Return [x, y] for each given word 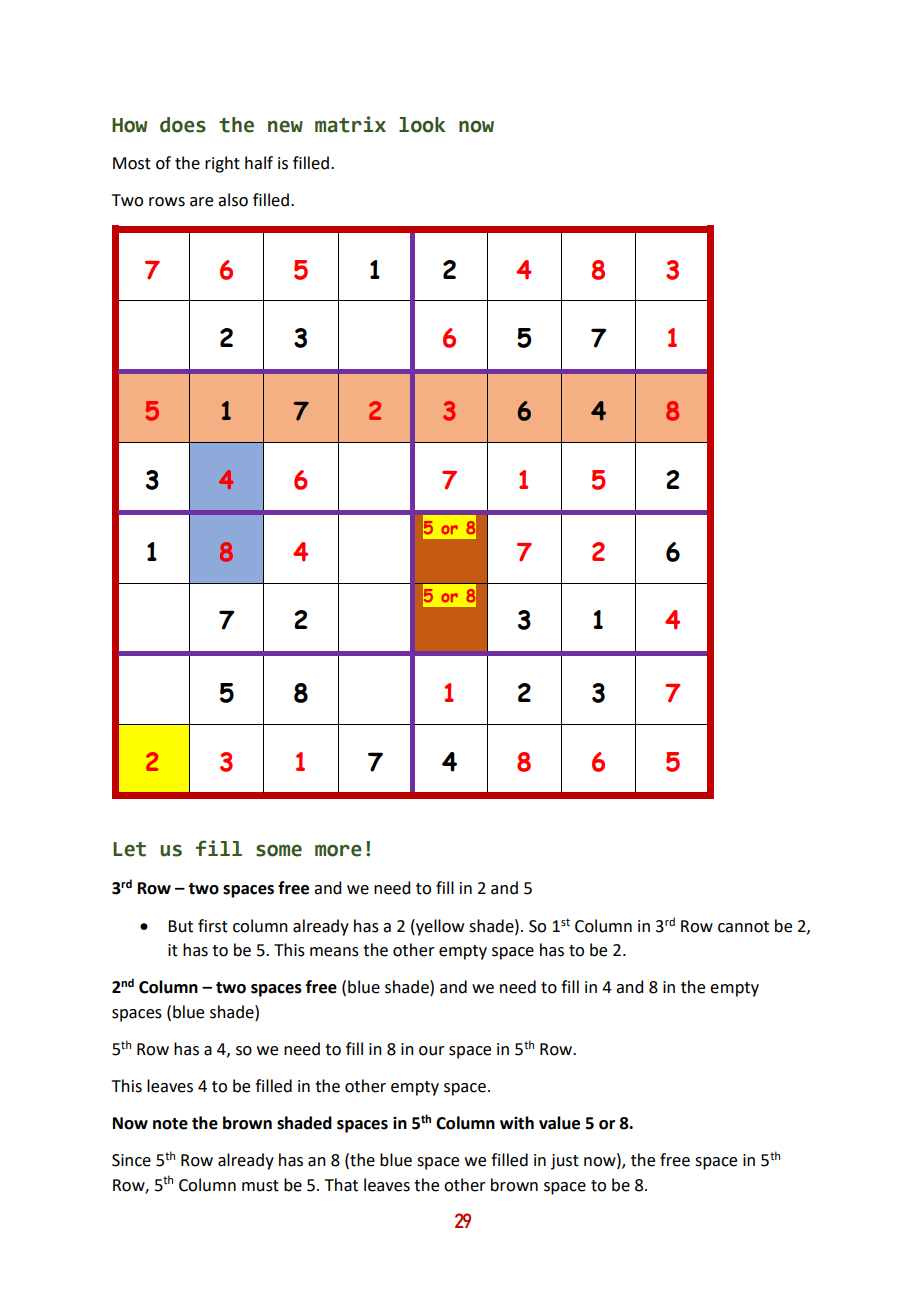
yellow [439, 927]
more [338, 850]
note [170, 1124]
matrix [350, 124]
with [517, 1123]
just [565, 1162]
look [422, 125]
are [201, 202]
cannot [743, 927]
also [233, 200]
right [222, 164]
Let [129, 849]
